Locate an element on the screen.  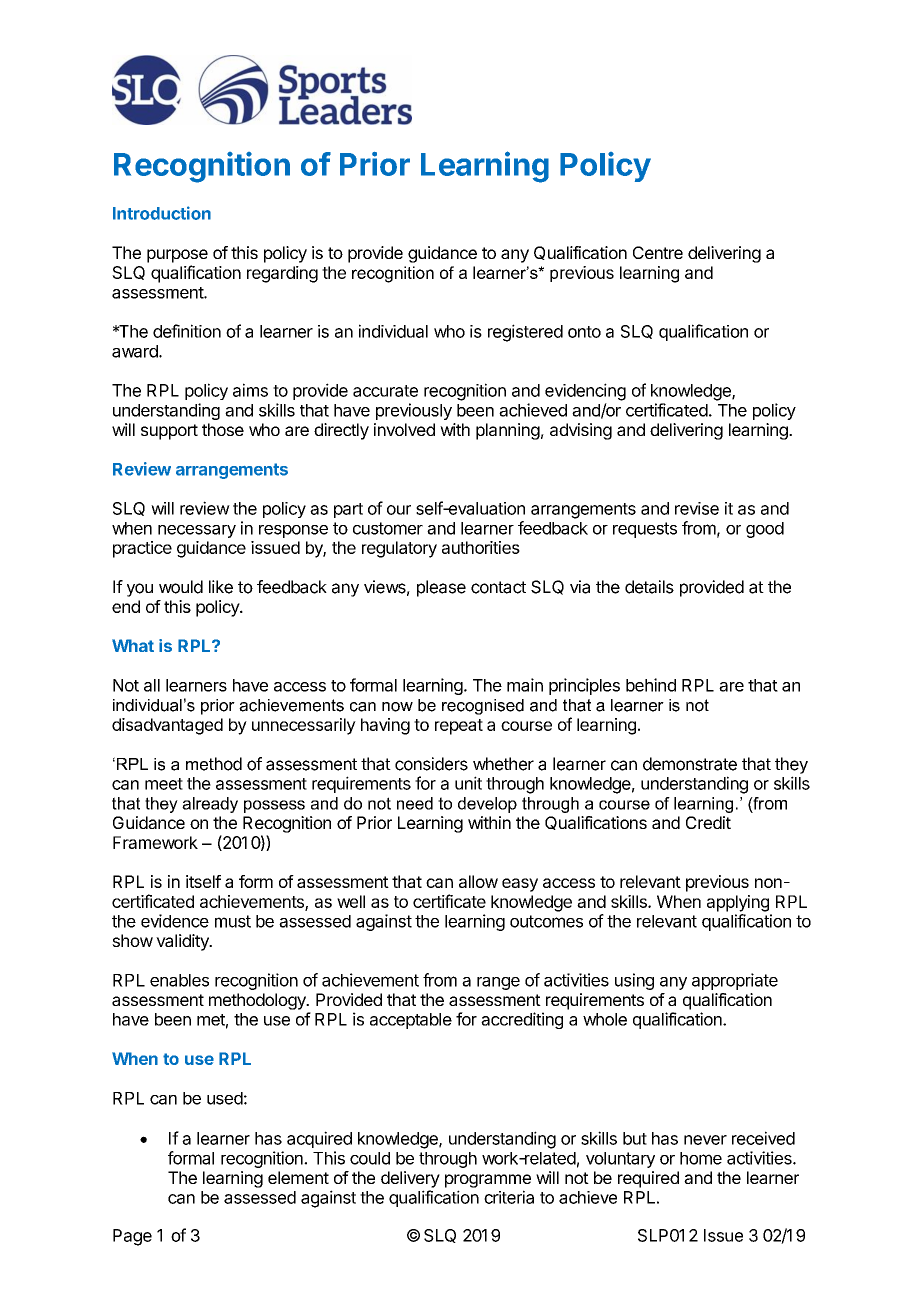
appropriate is located at coordinates (735, 981).
